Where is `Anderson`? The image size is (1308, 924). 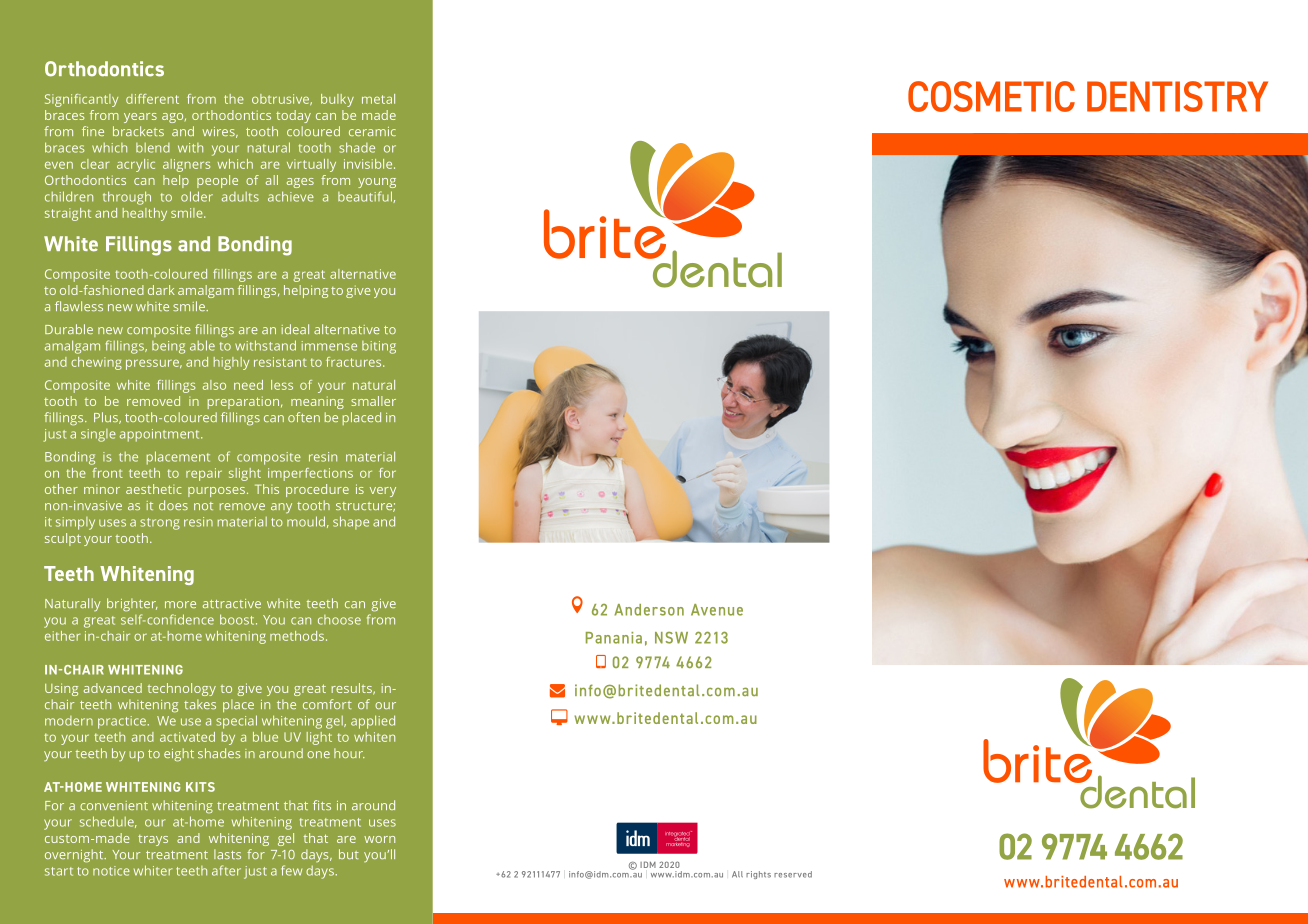
Anderson is located at coordinates (649, 610).
